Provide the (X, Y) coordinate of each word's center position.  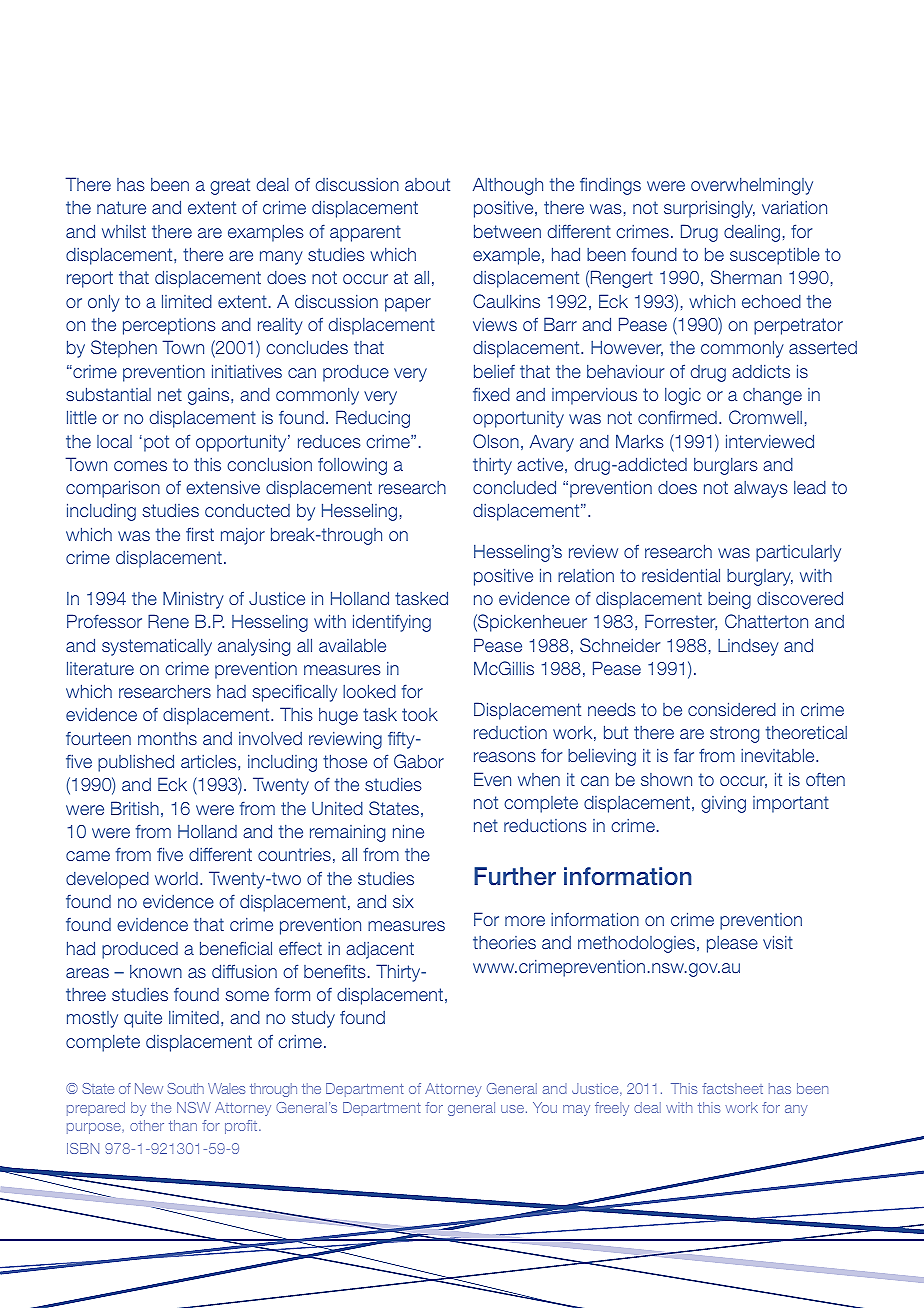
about (427, 184)
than (183, 1125)
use (512, 1109)
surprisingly (709, 209)
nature (121, 207)
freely (612, 1109)
